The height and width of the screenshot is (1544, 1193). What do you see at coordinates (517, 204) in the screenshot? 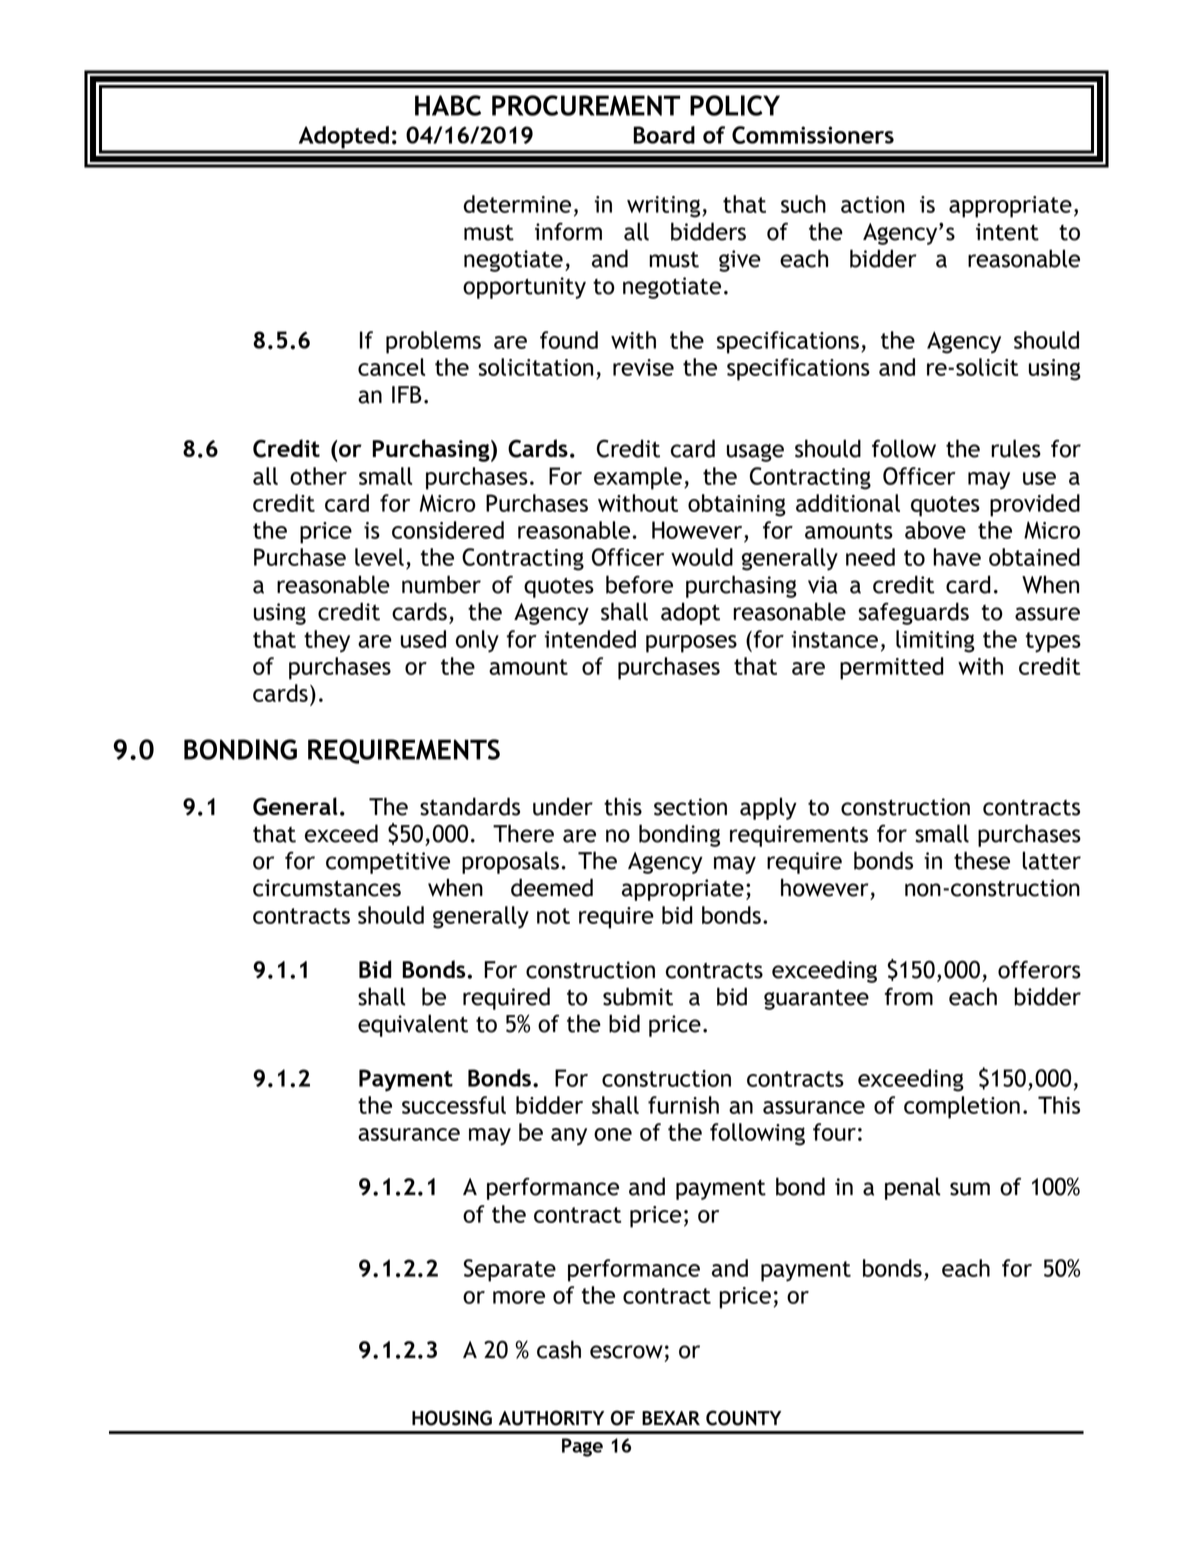
I see `determine` at bounding box center [517, 204].
